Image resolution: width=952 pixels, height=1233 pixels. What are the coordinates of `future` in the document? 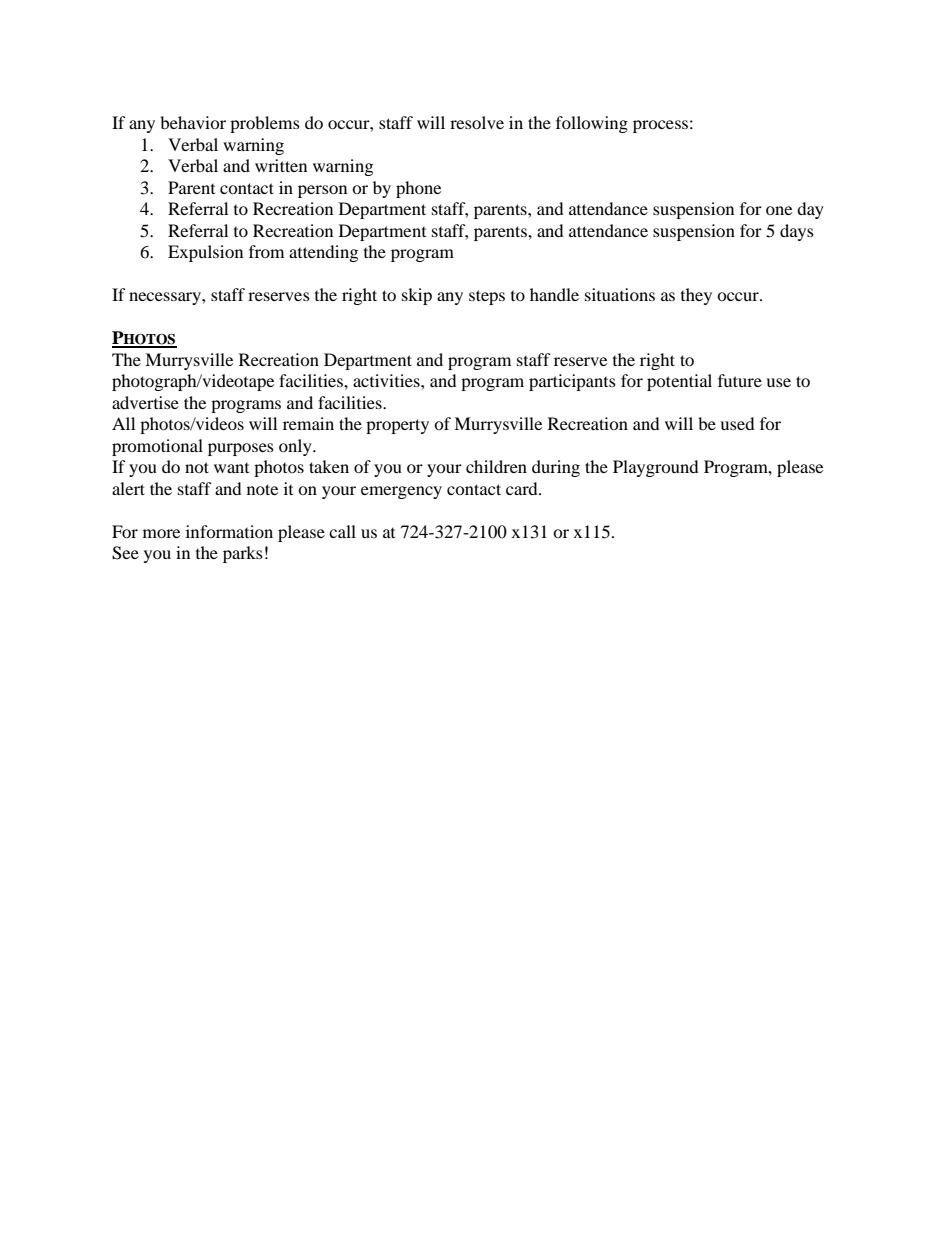 It's located at (740, 380).
